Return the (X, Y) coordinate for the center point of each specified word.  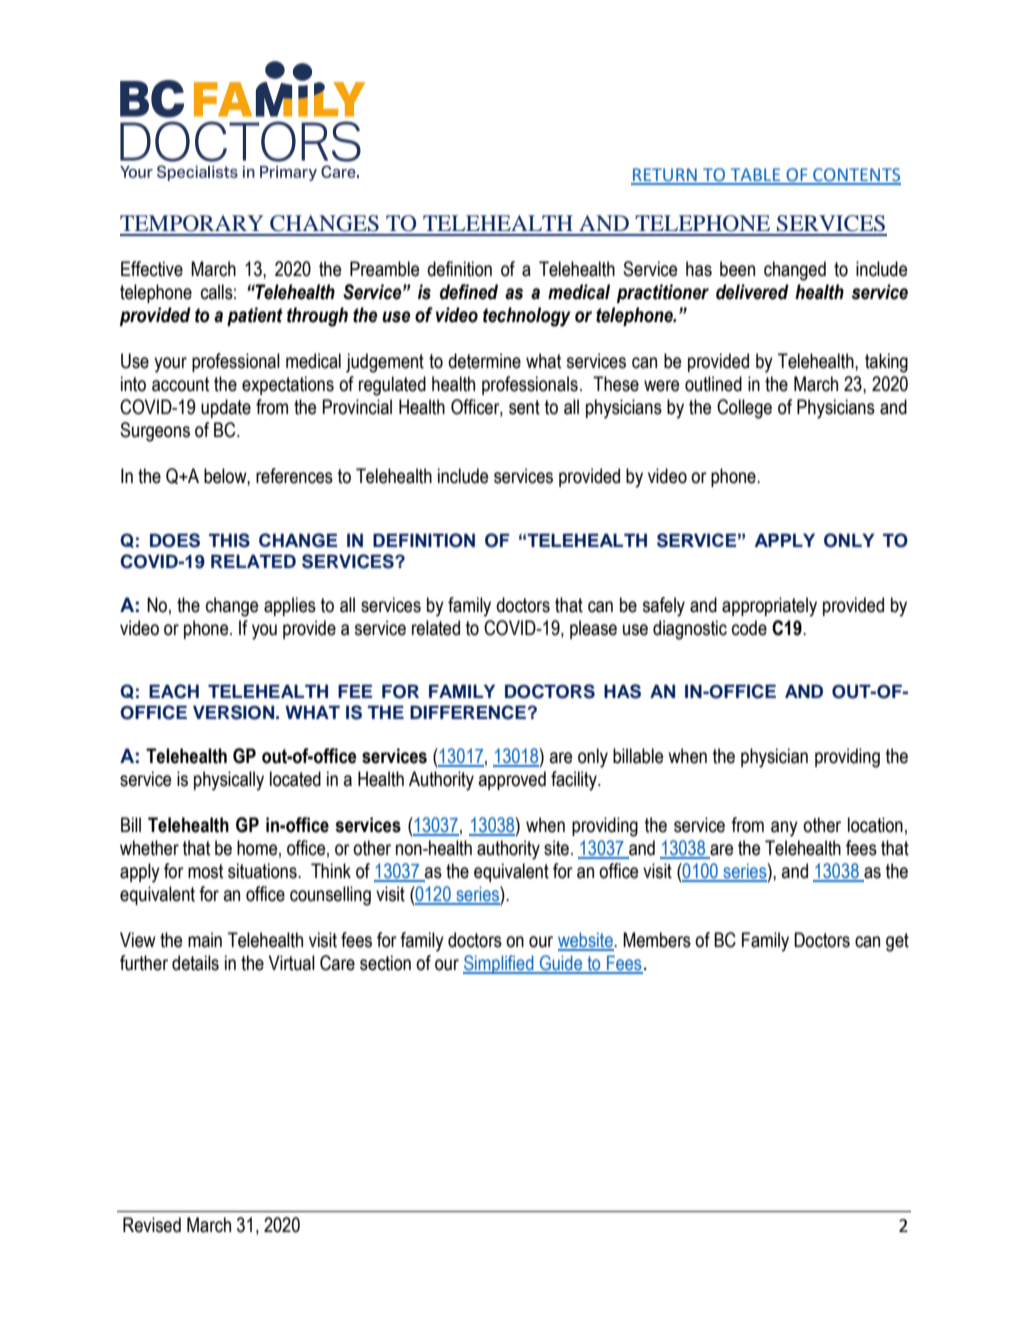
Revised (152, 1225)
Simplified (499, 964)
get (897, 942)
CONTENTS (856, 176)
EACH (174, 691)
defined (469, 292)
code (749, 628)
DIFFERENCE (468, 712)
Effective (152, 269)
